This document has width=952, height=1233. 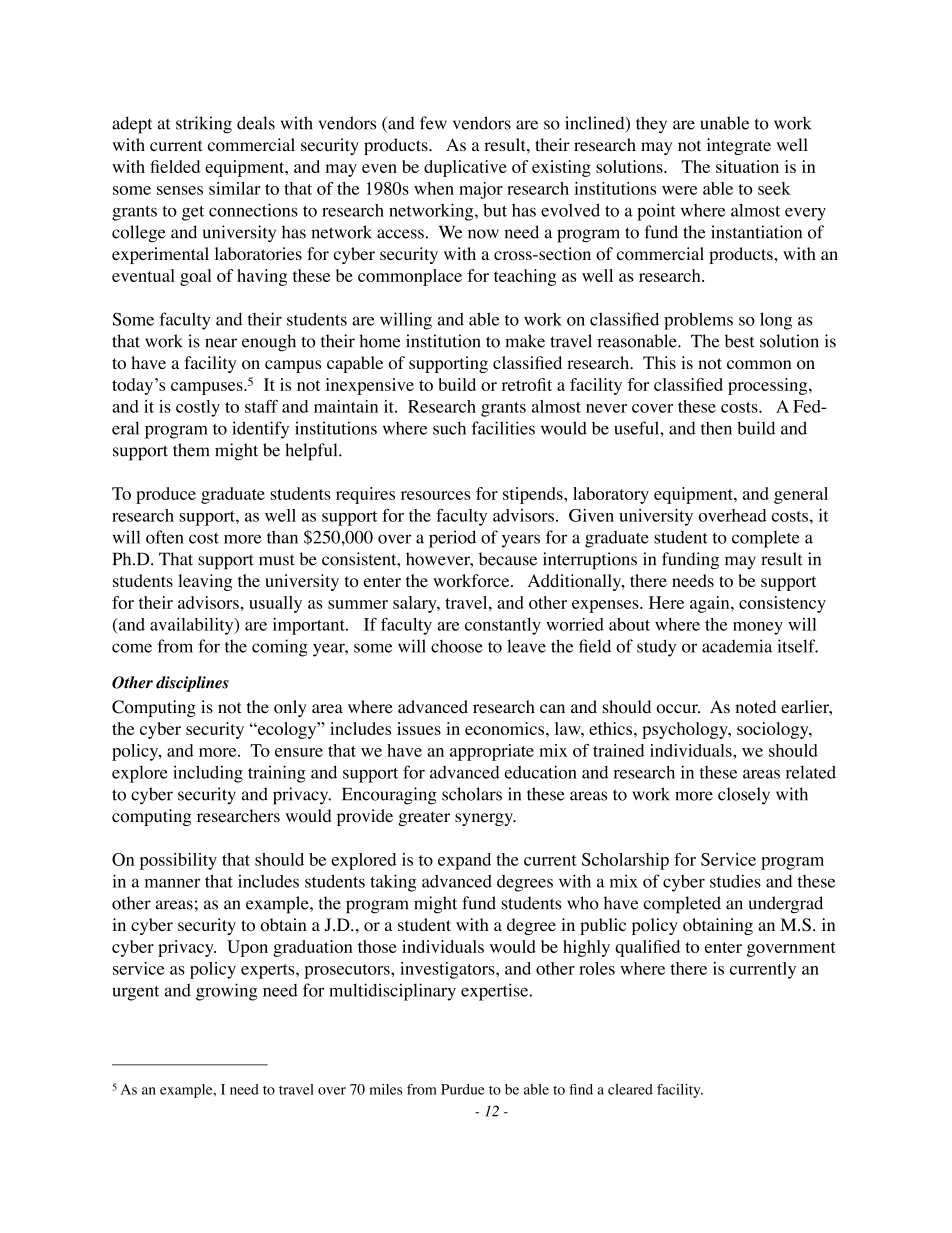 I want to click on closely, so click(x=744, y=796).
